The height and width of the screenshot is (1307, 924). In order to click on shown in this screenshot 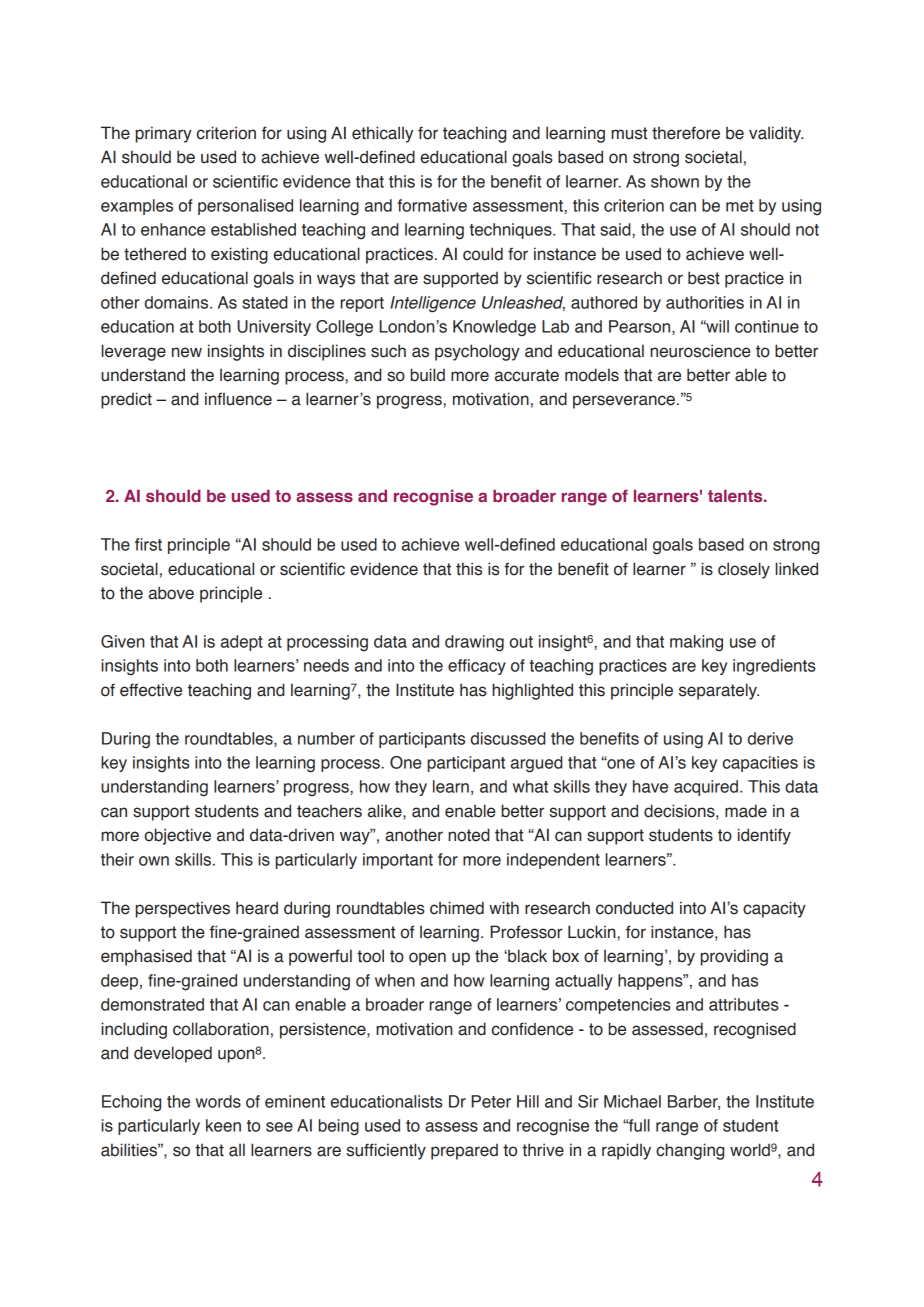, I will do `click(675, 181)`.
